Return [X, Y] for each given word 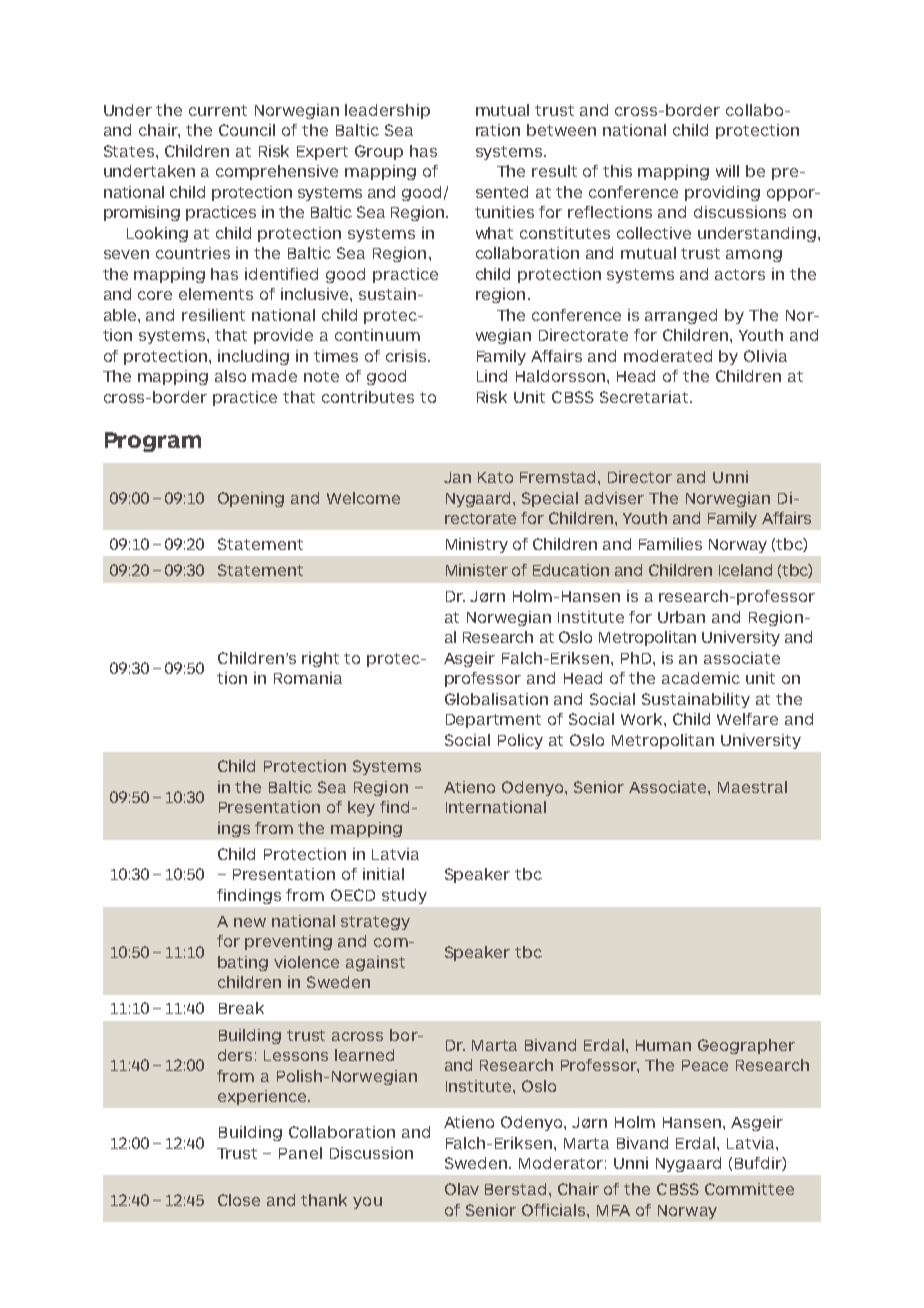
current [218, 110]
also [230, 376]
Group [379, 152]
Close [239, 1200]
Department [493, 721]
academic [701, 678]
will [727, 171]
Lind [492, 376]
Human [663, 1045]
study [404, 896]
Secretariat [645, 397]
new [250, 922]
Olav [462, 1189]
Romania [308, 678]
